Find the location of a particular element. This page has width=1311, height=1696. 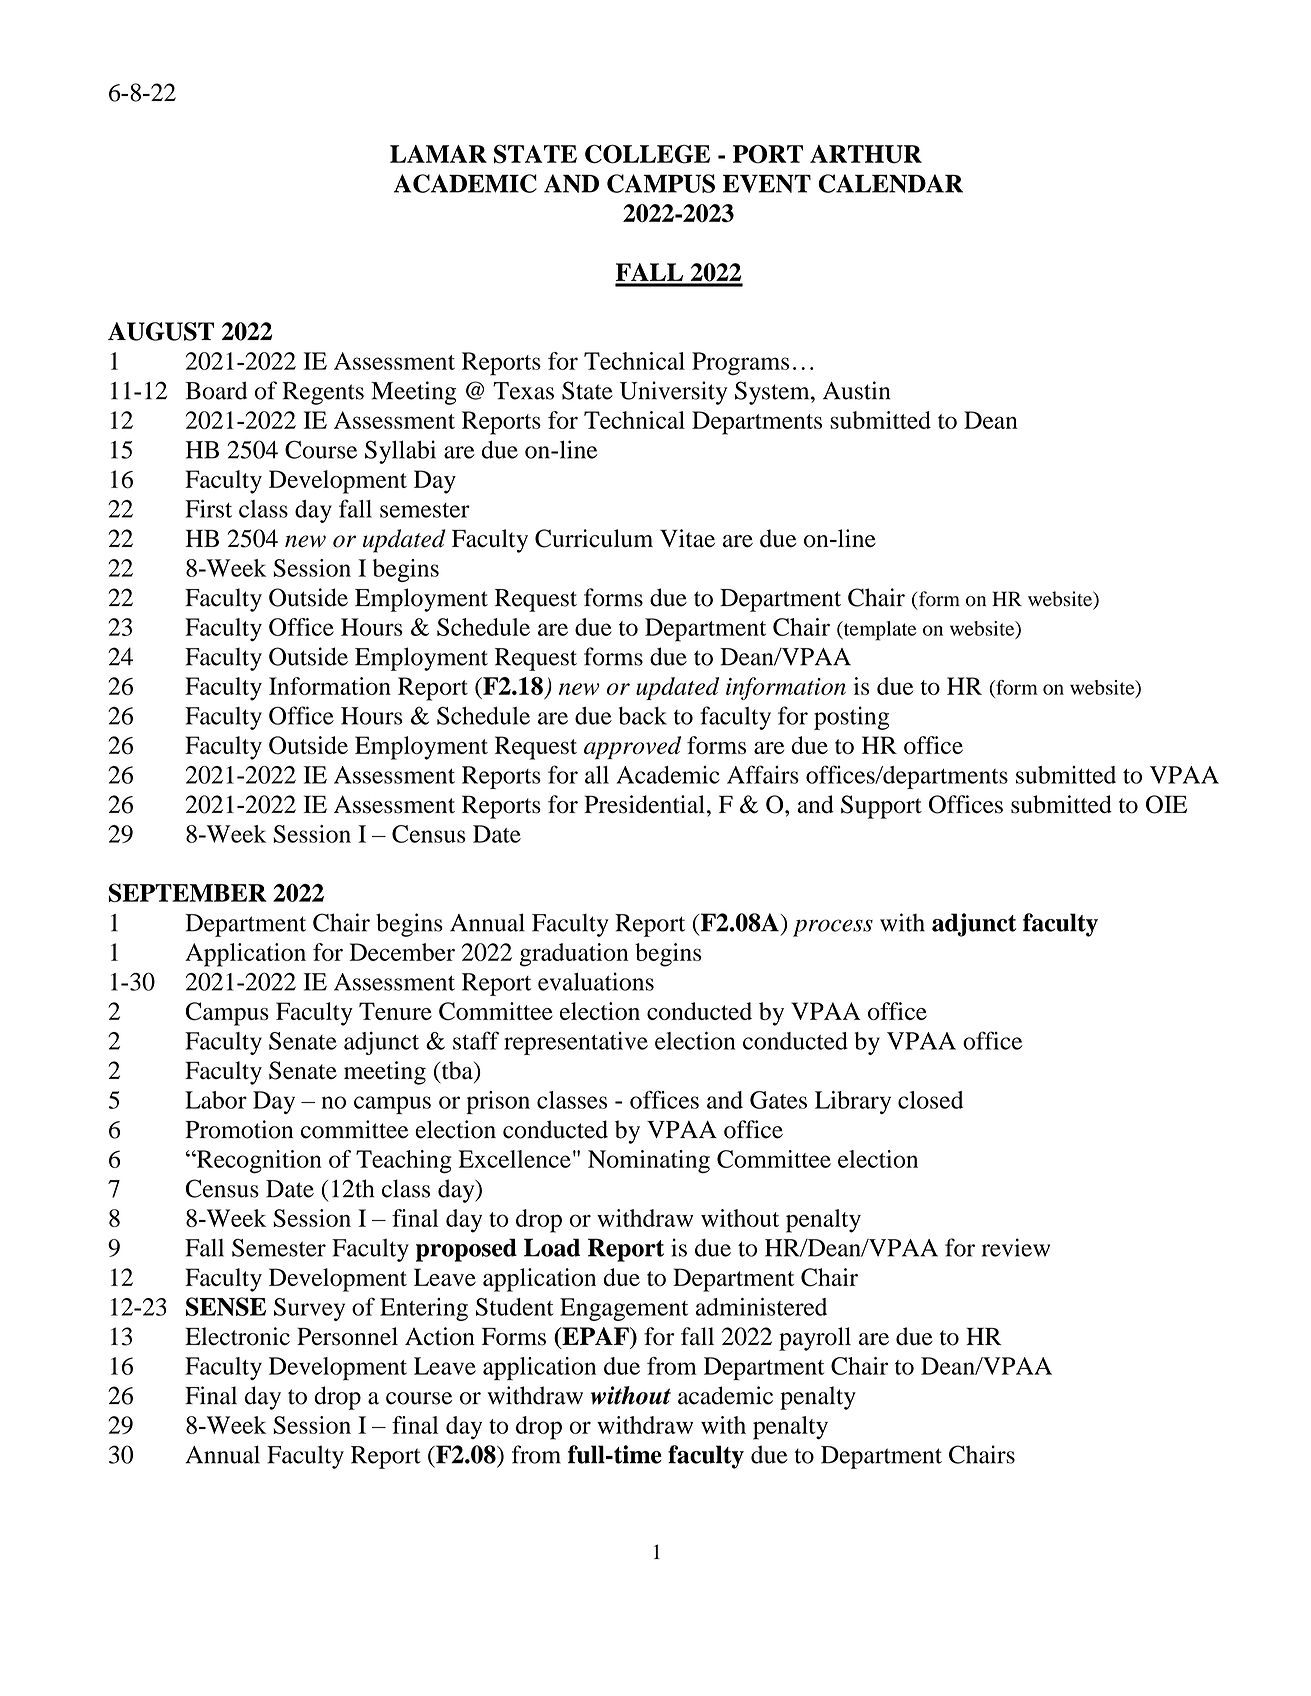

process is located at coordinates (833, 928).
